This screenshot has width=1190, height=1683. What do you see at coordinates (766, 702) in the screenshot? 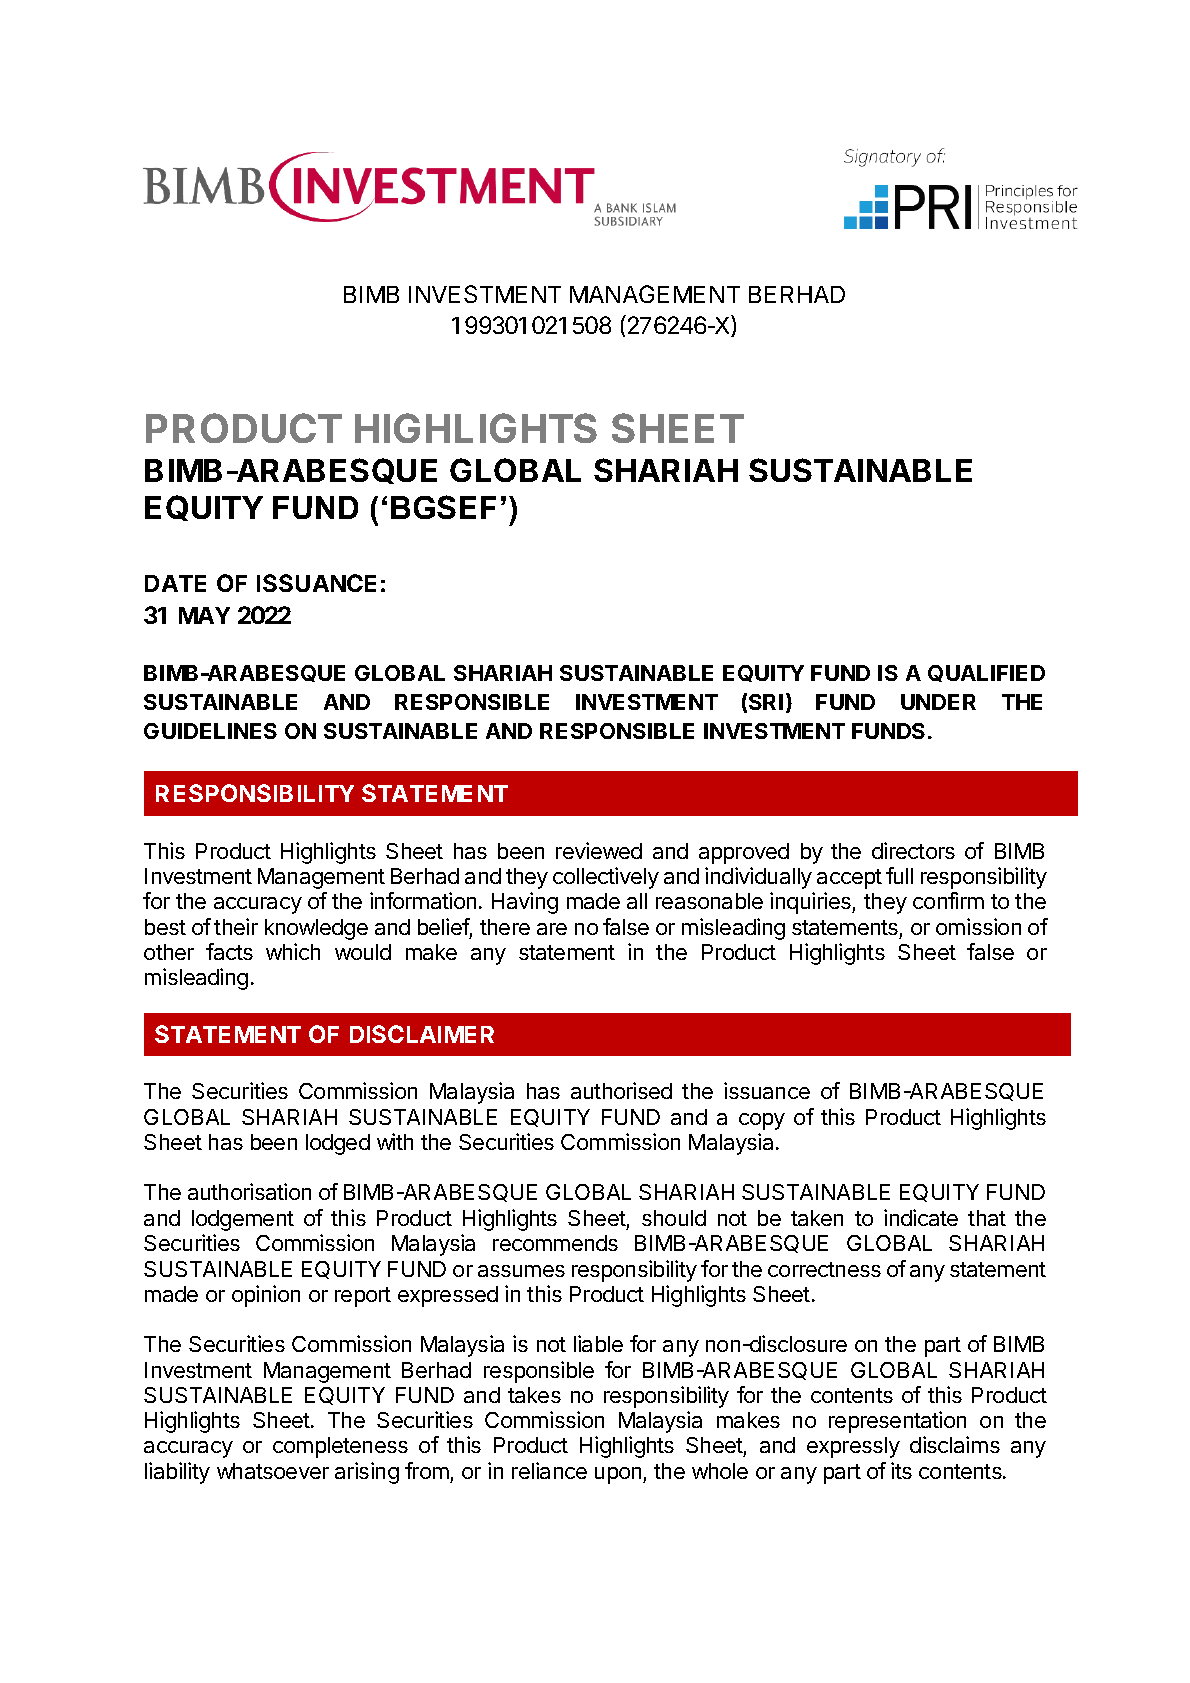
I see `SRI` at bounding box center [766, 702].
